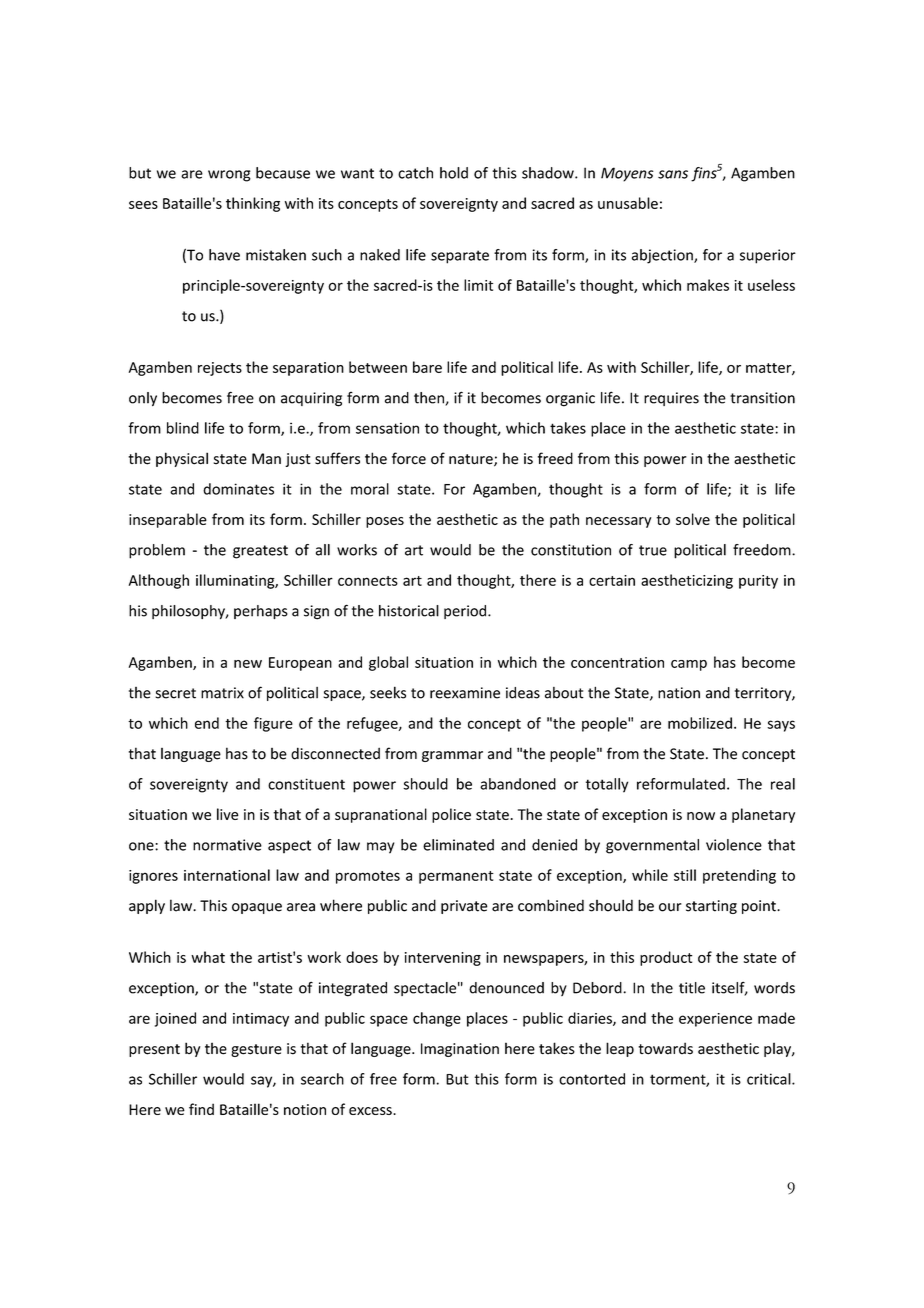 Image resolution: width=924 pixels, height=1308 pixels. What do you see at coordinates (466, 612) in the screenshot?
I see `period` at bounding box center [466, 612].
